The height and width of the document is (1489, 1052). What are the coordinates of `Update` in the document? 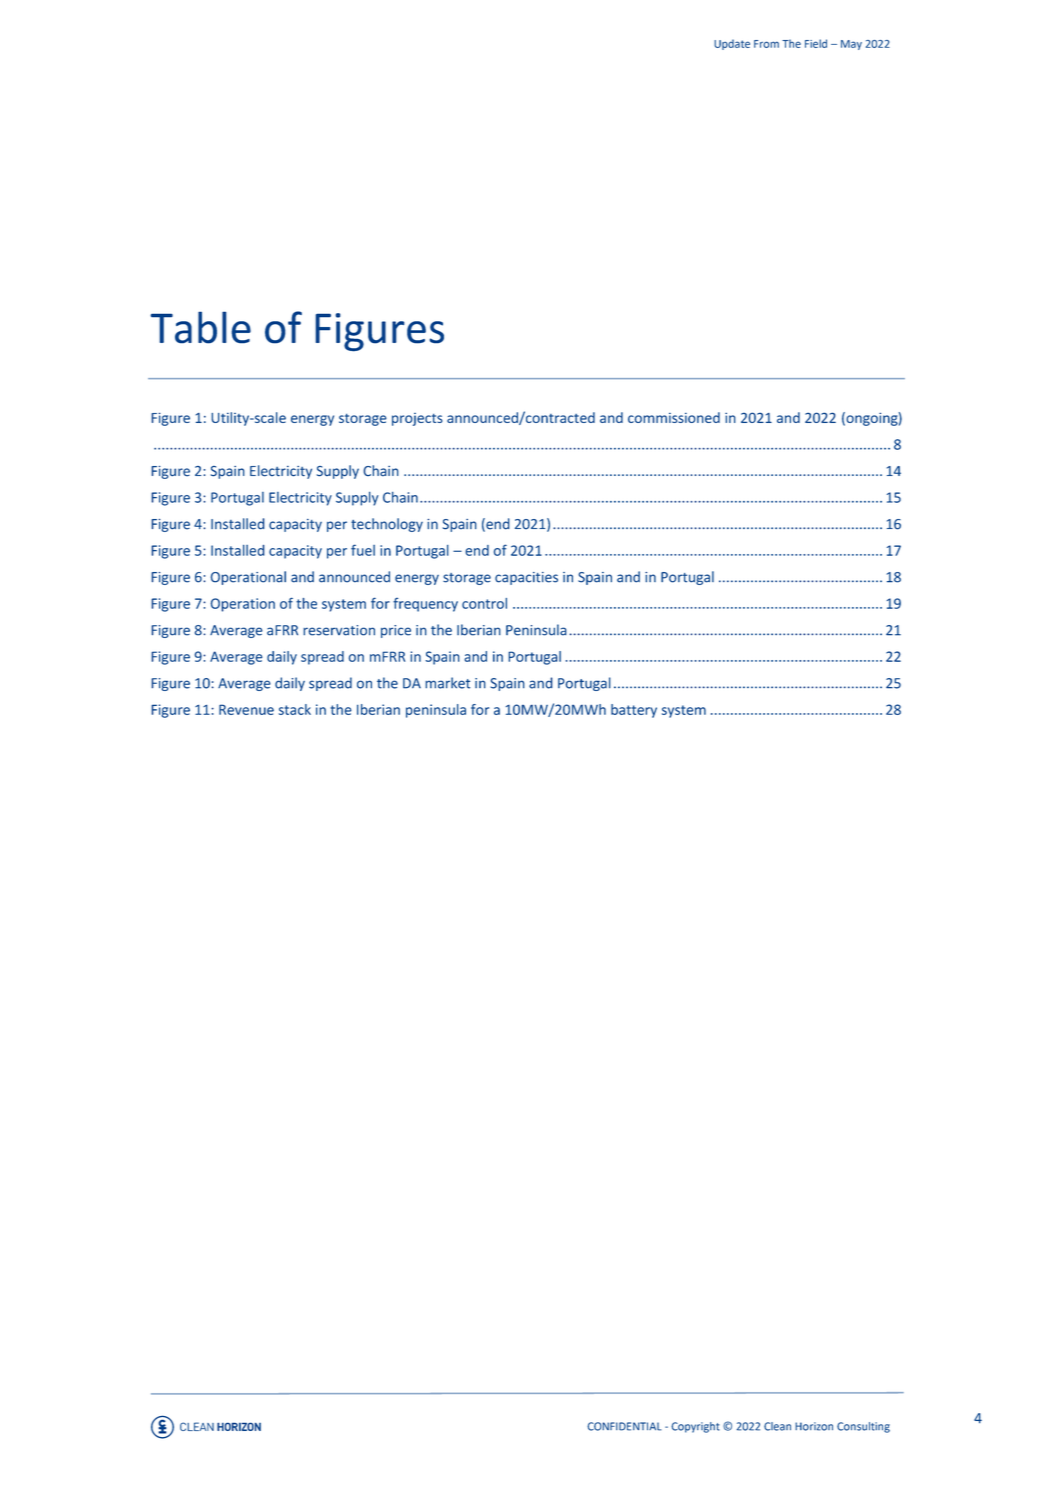 It's located at (732, 44).
